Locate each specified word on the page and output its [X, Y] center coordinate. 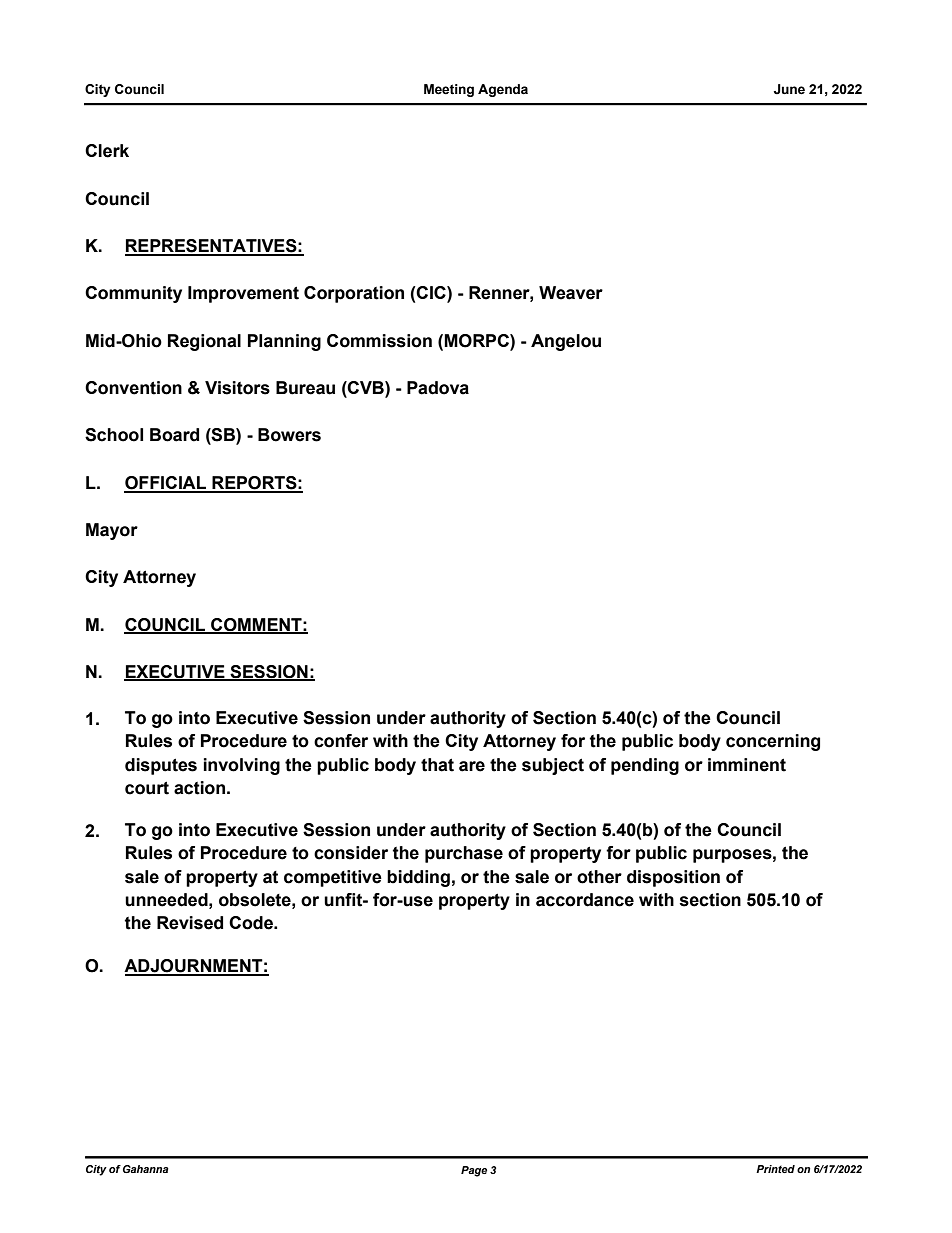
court [147, 788]
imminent [747, 765]
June [789, 89]
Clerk [107, 151]
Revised [190, 923]
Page [474, 1171]
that [437, 765]
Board [174, 435]
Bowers [289, 435]
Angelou [566, 342]
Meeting [449, 90]
